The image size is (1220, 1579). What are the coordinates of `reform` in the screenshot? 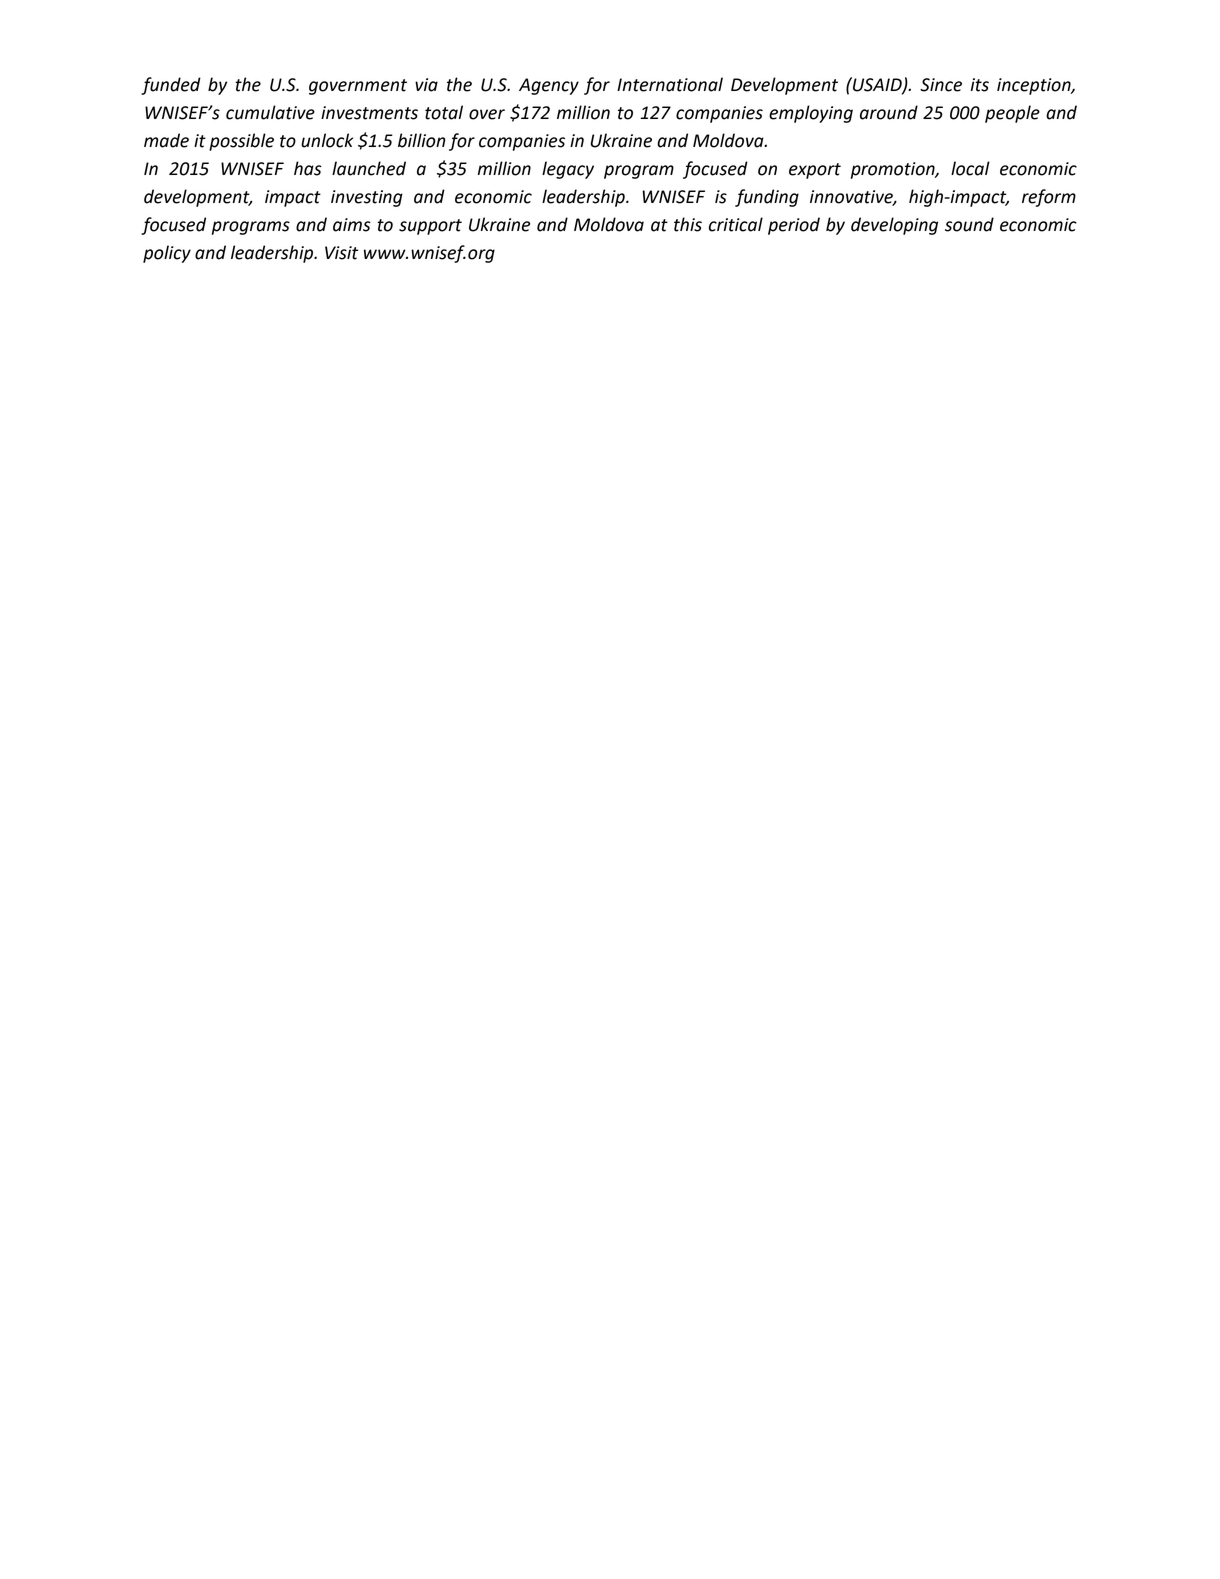 It's located at (1049, 198).
